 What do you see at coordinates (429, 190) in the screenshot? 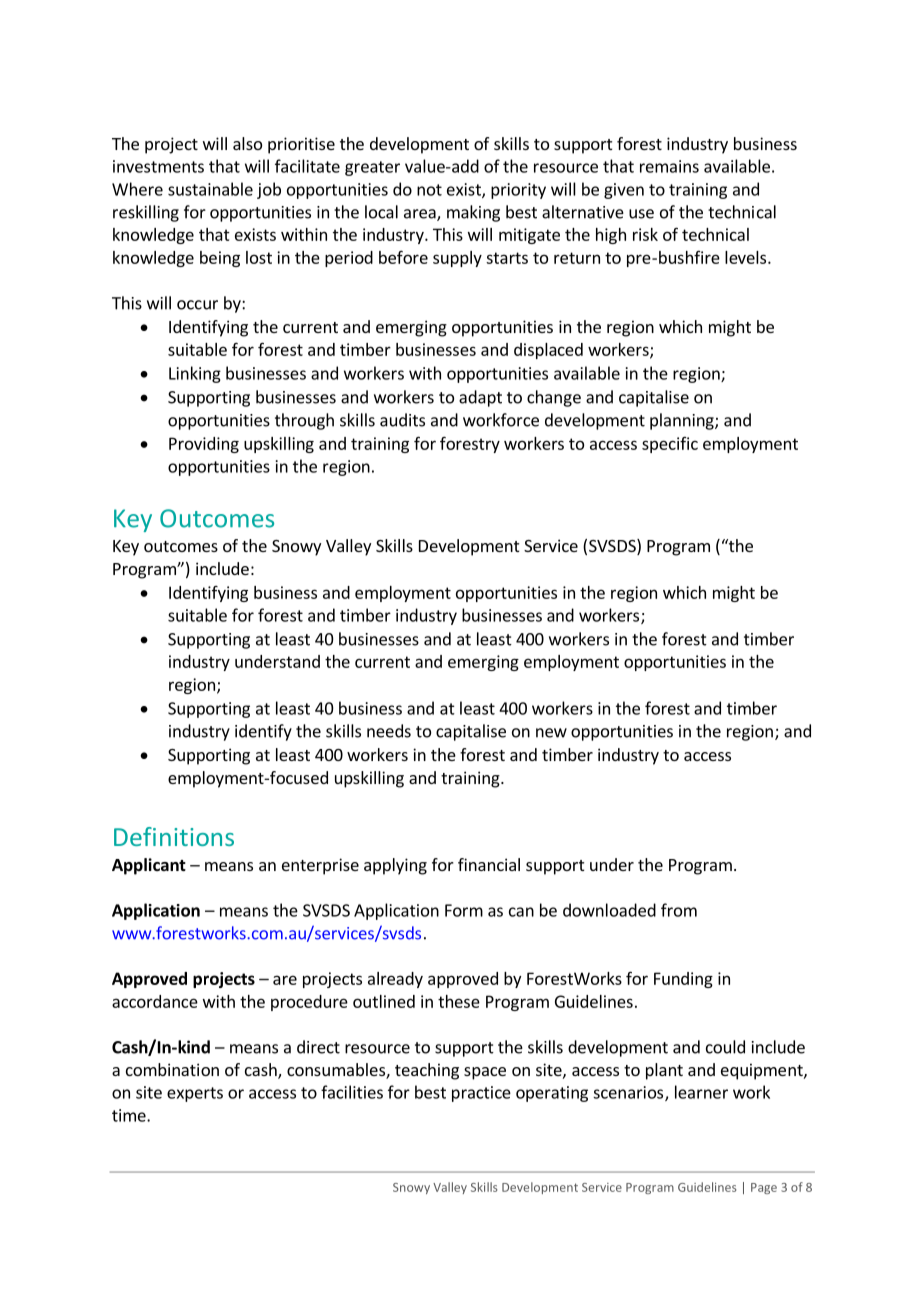
I see `not` at bounding box center [429, 190].
